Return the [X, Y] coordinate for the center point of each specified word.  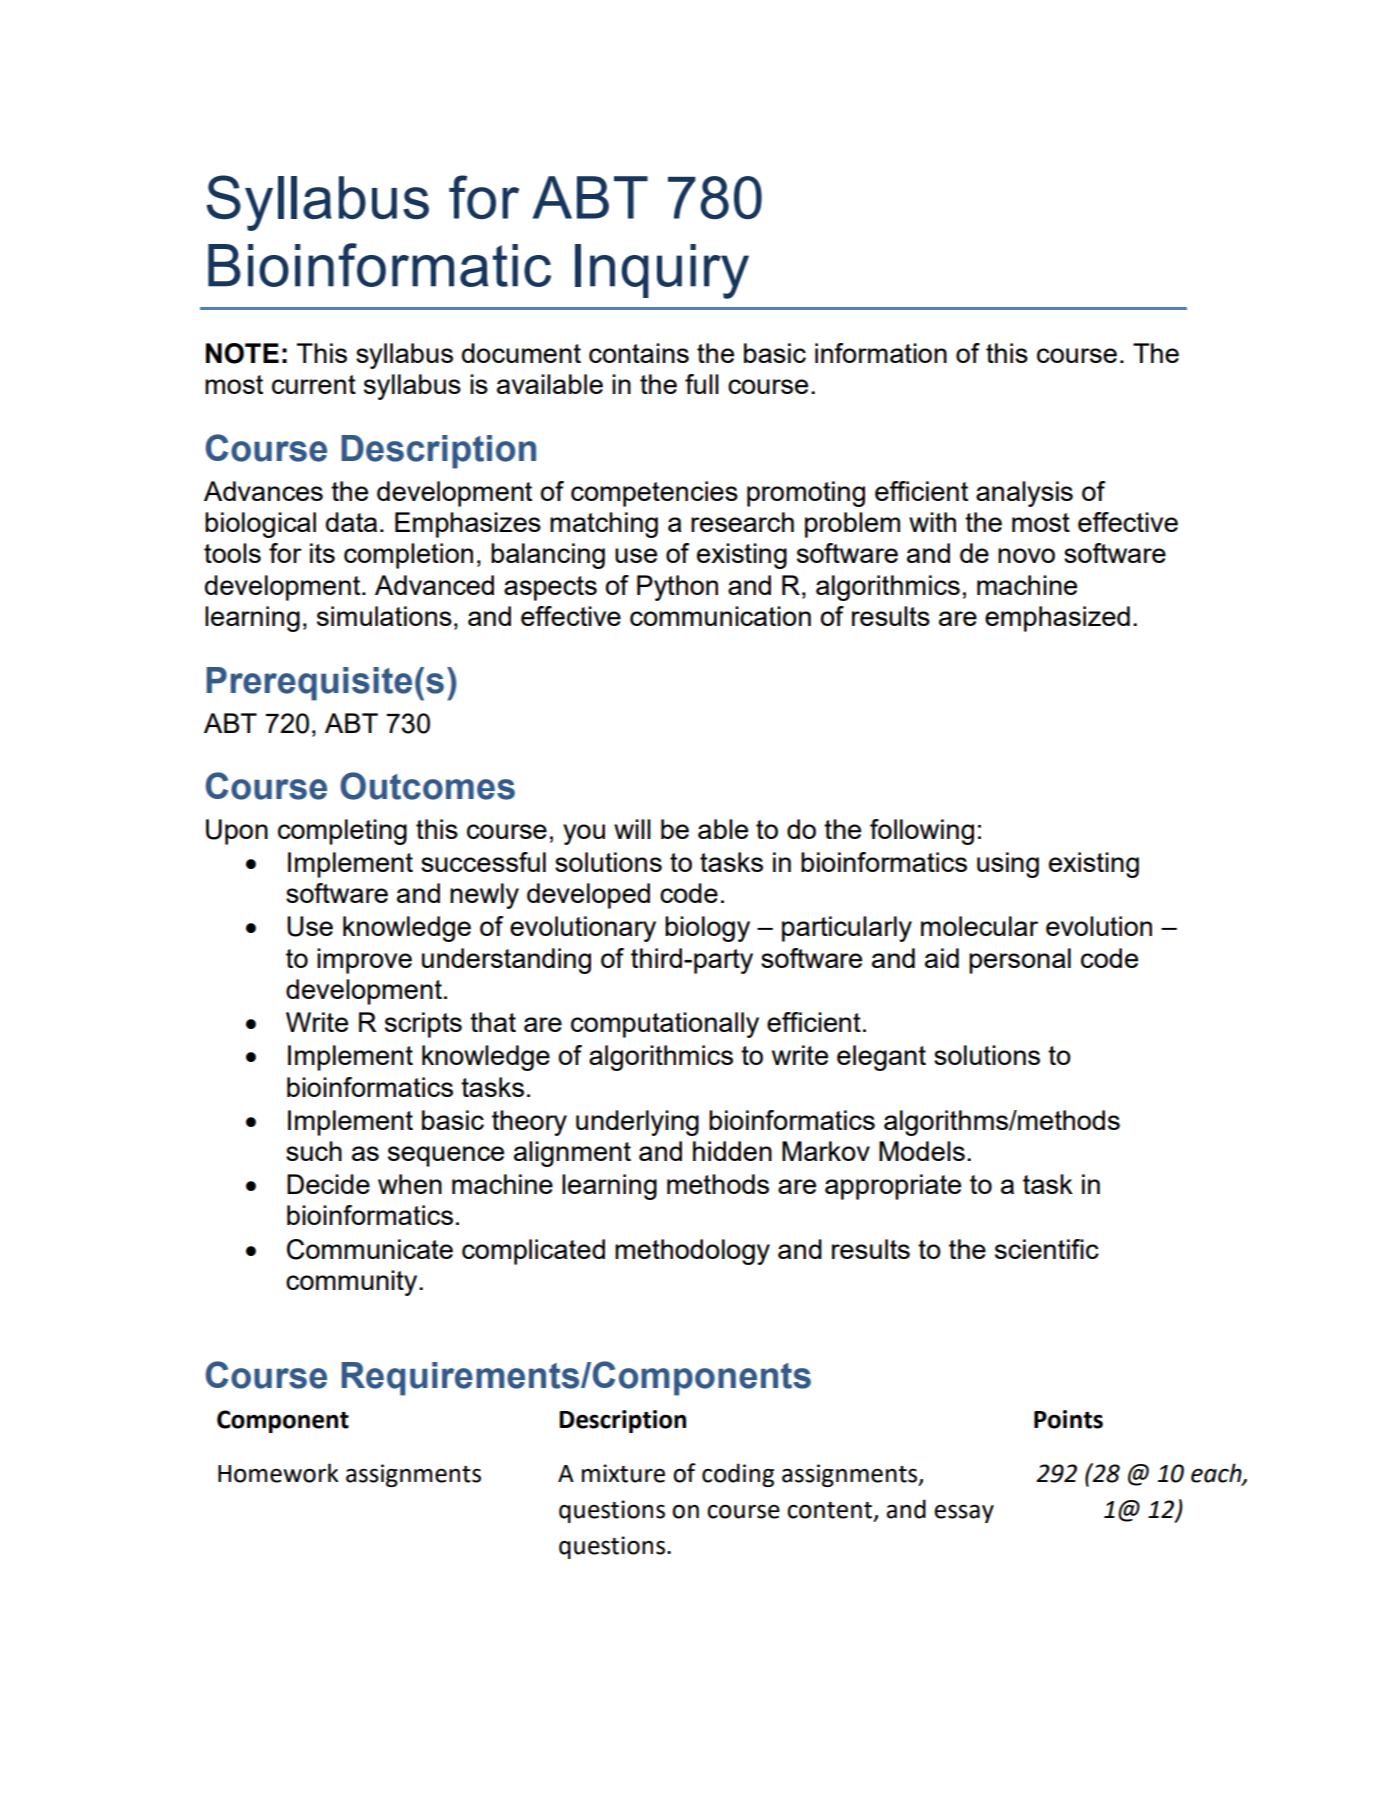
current [314, 384]
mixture [623, 1473]
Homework [278, 1473]
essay [964, 1514]
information [881, 353]
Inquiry [662, 271]
